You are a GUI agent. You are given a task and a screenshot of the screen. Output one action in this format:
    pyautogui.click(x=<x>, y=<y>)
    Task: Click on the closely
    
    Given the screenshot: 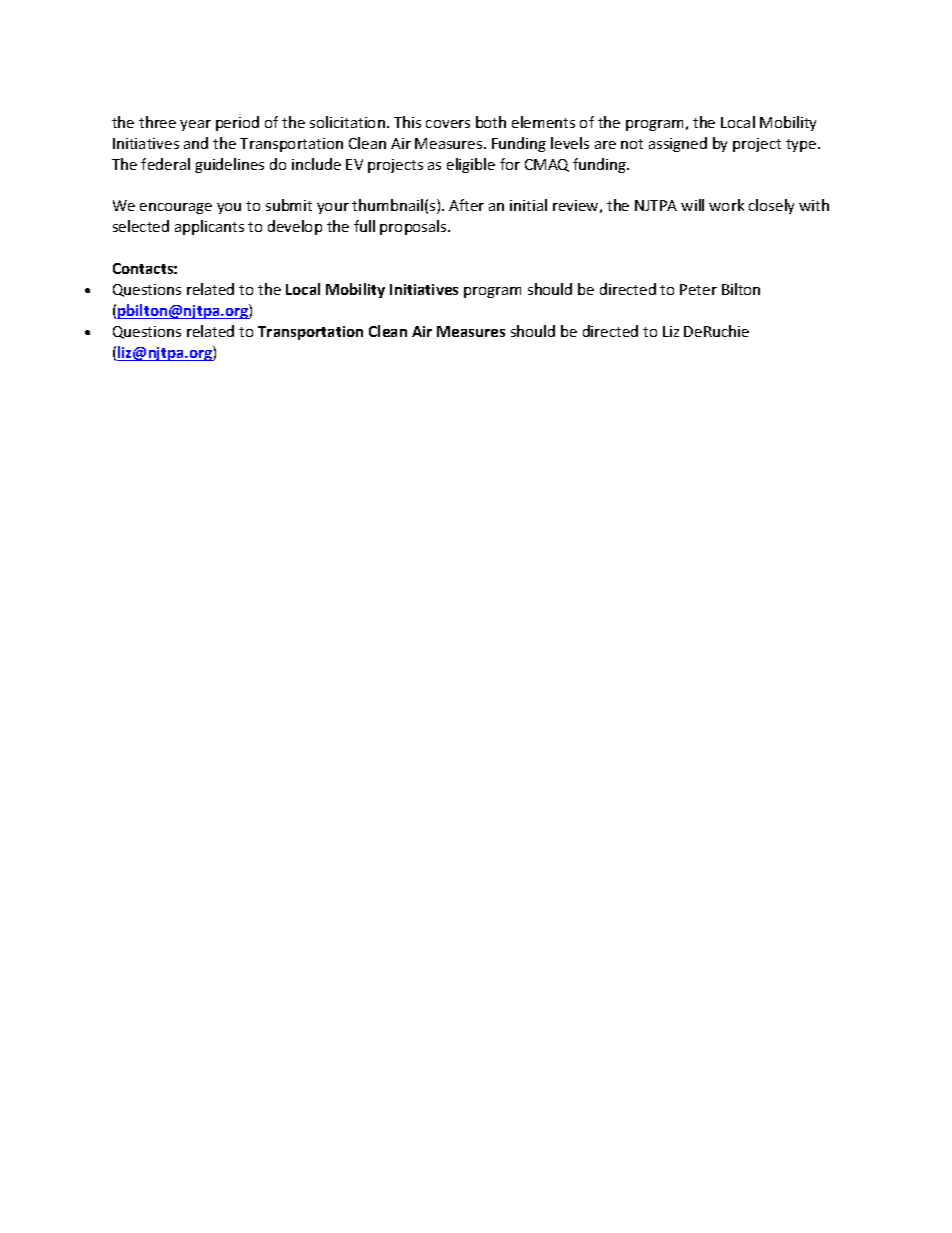 What is the action you would take?
    pyautogui.click(x=771, y=206)
